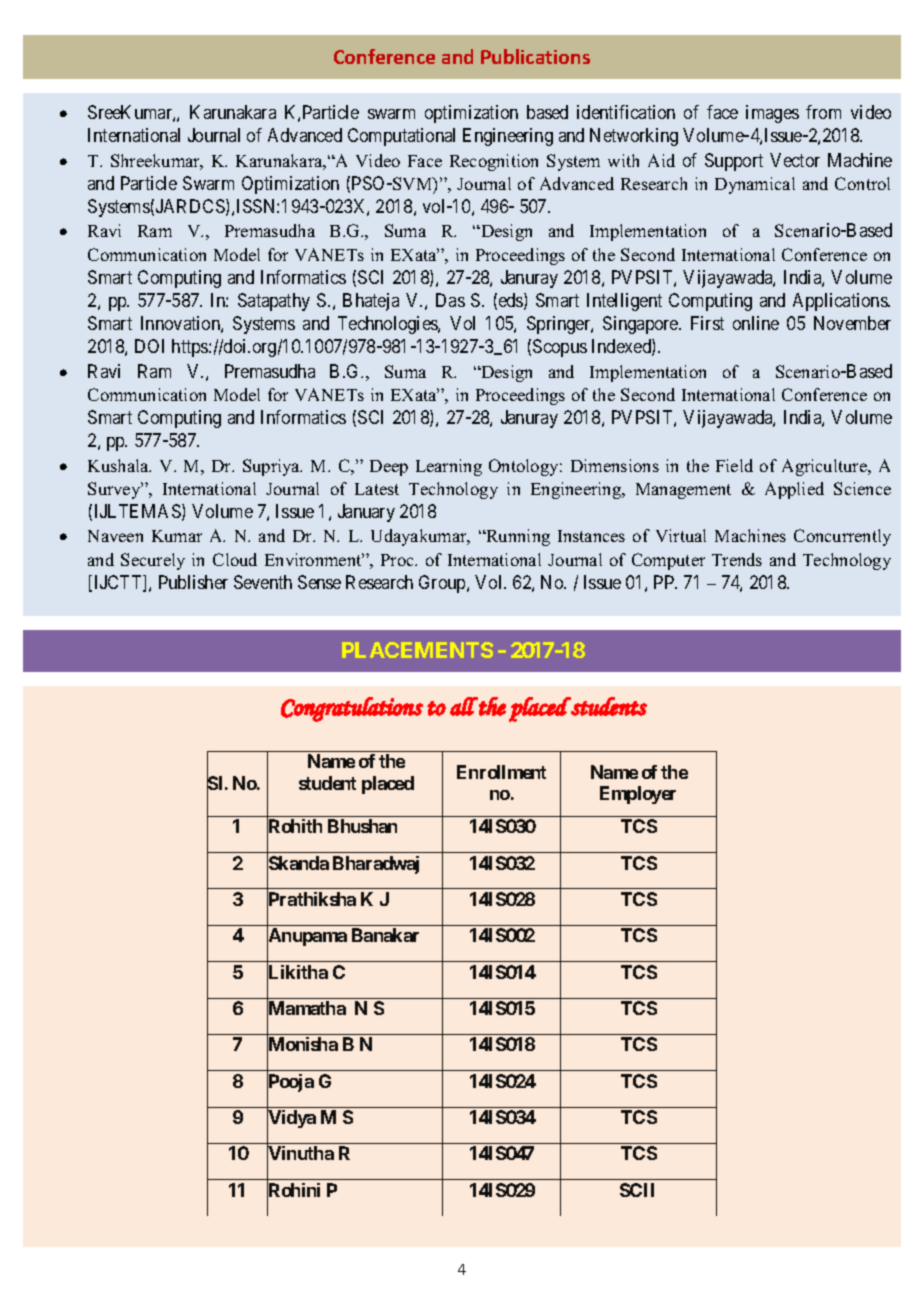  What do you see at coordinates (193, 582) in the screenshot?
I see `Publisher` at bounding box center [193, 582].
